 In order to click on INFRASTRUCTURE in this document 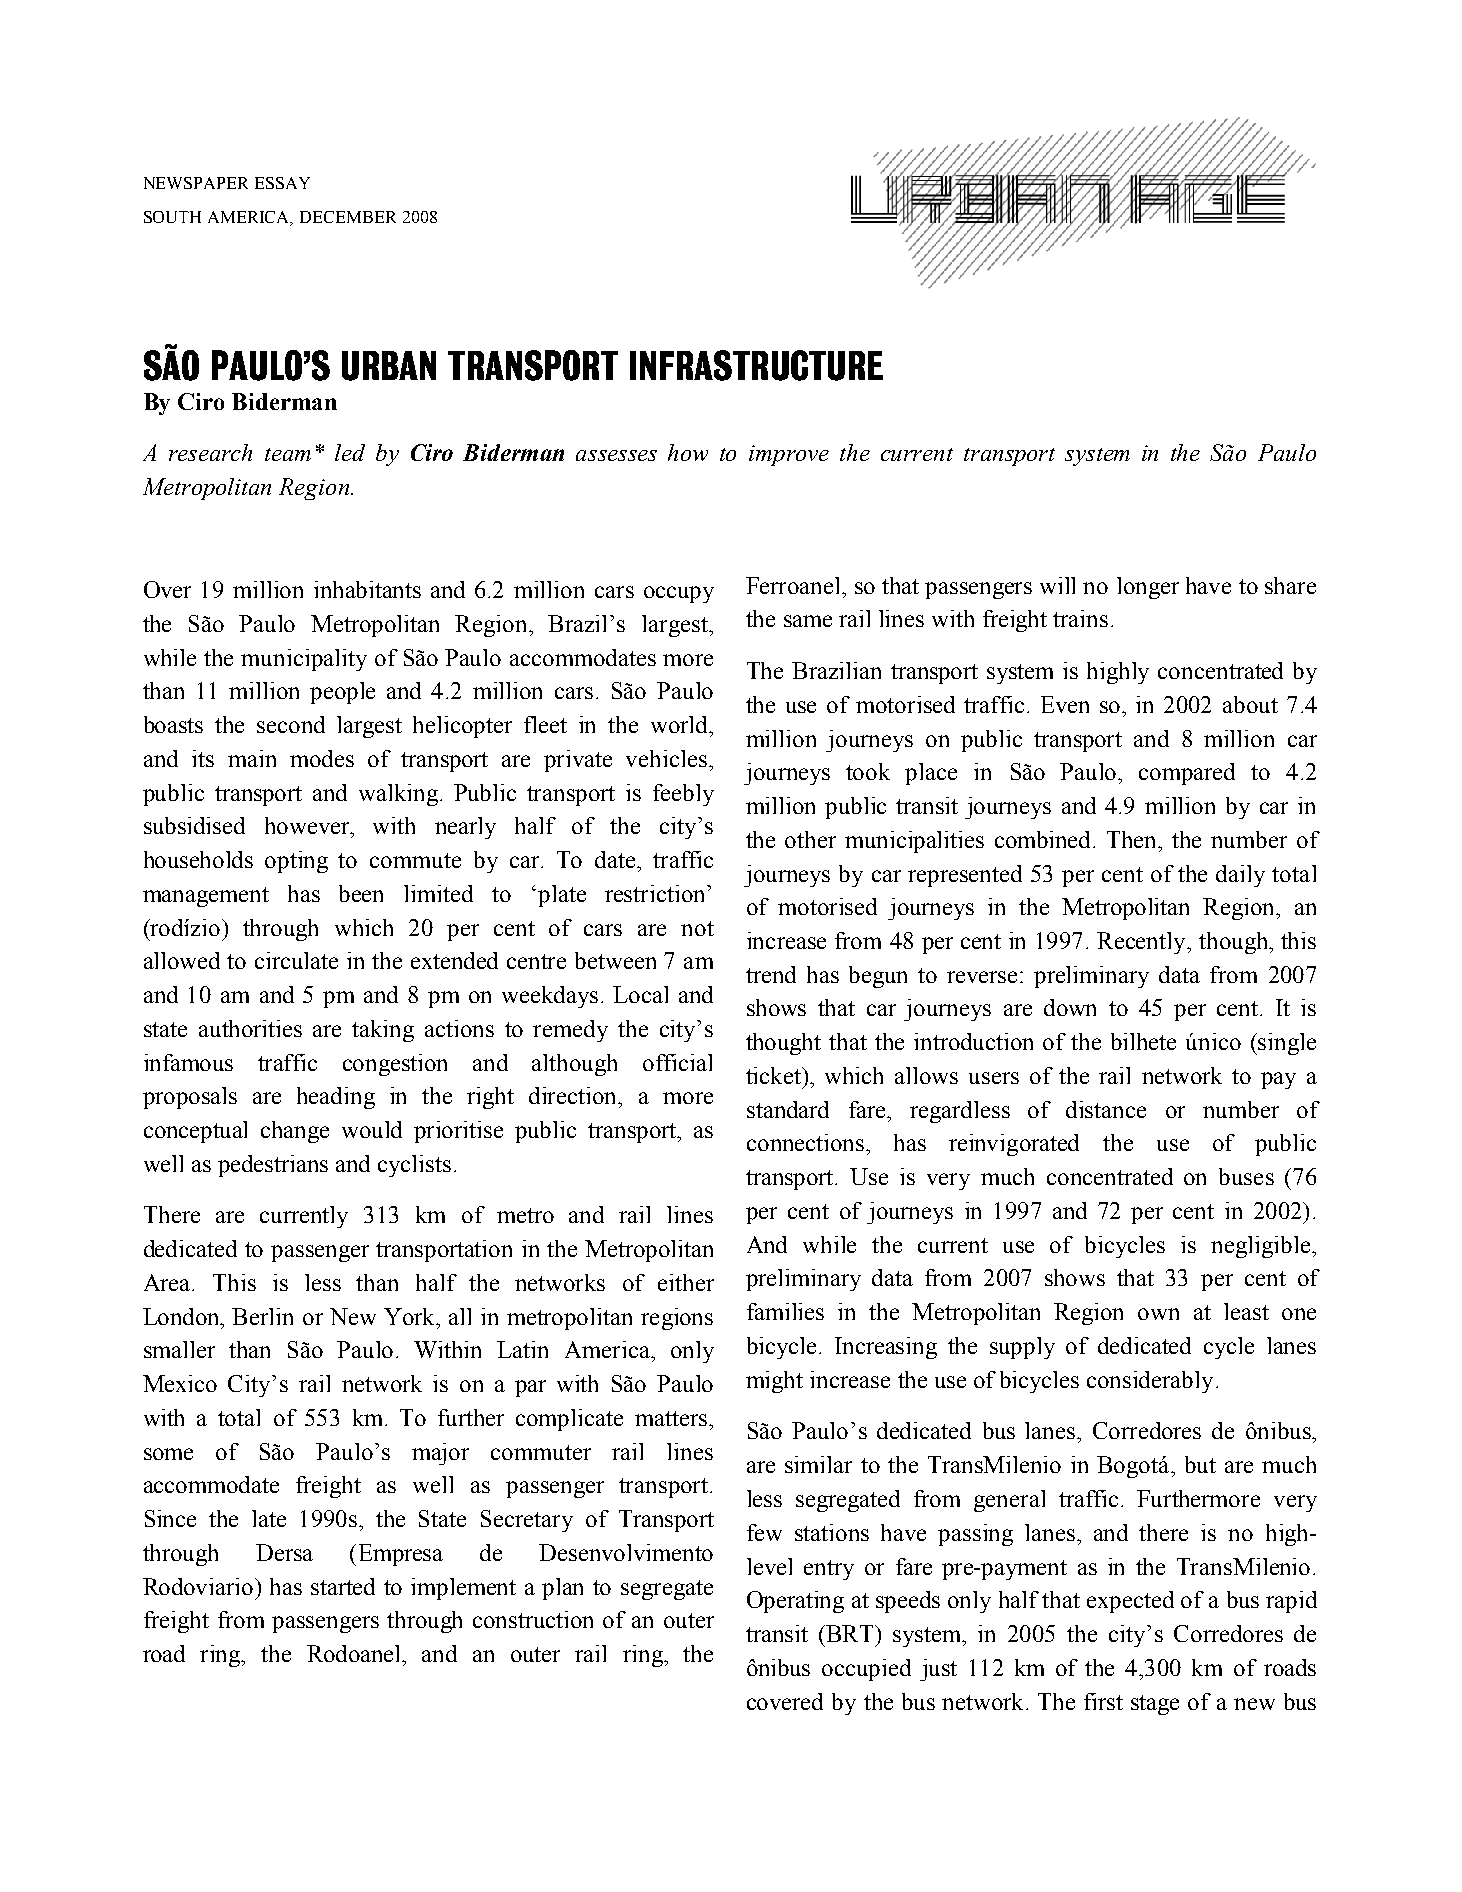, I will do `click(756, 365)`.
